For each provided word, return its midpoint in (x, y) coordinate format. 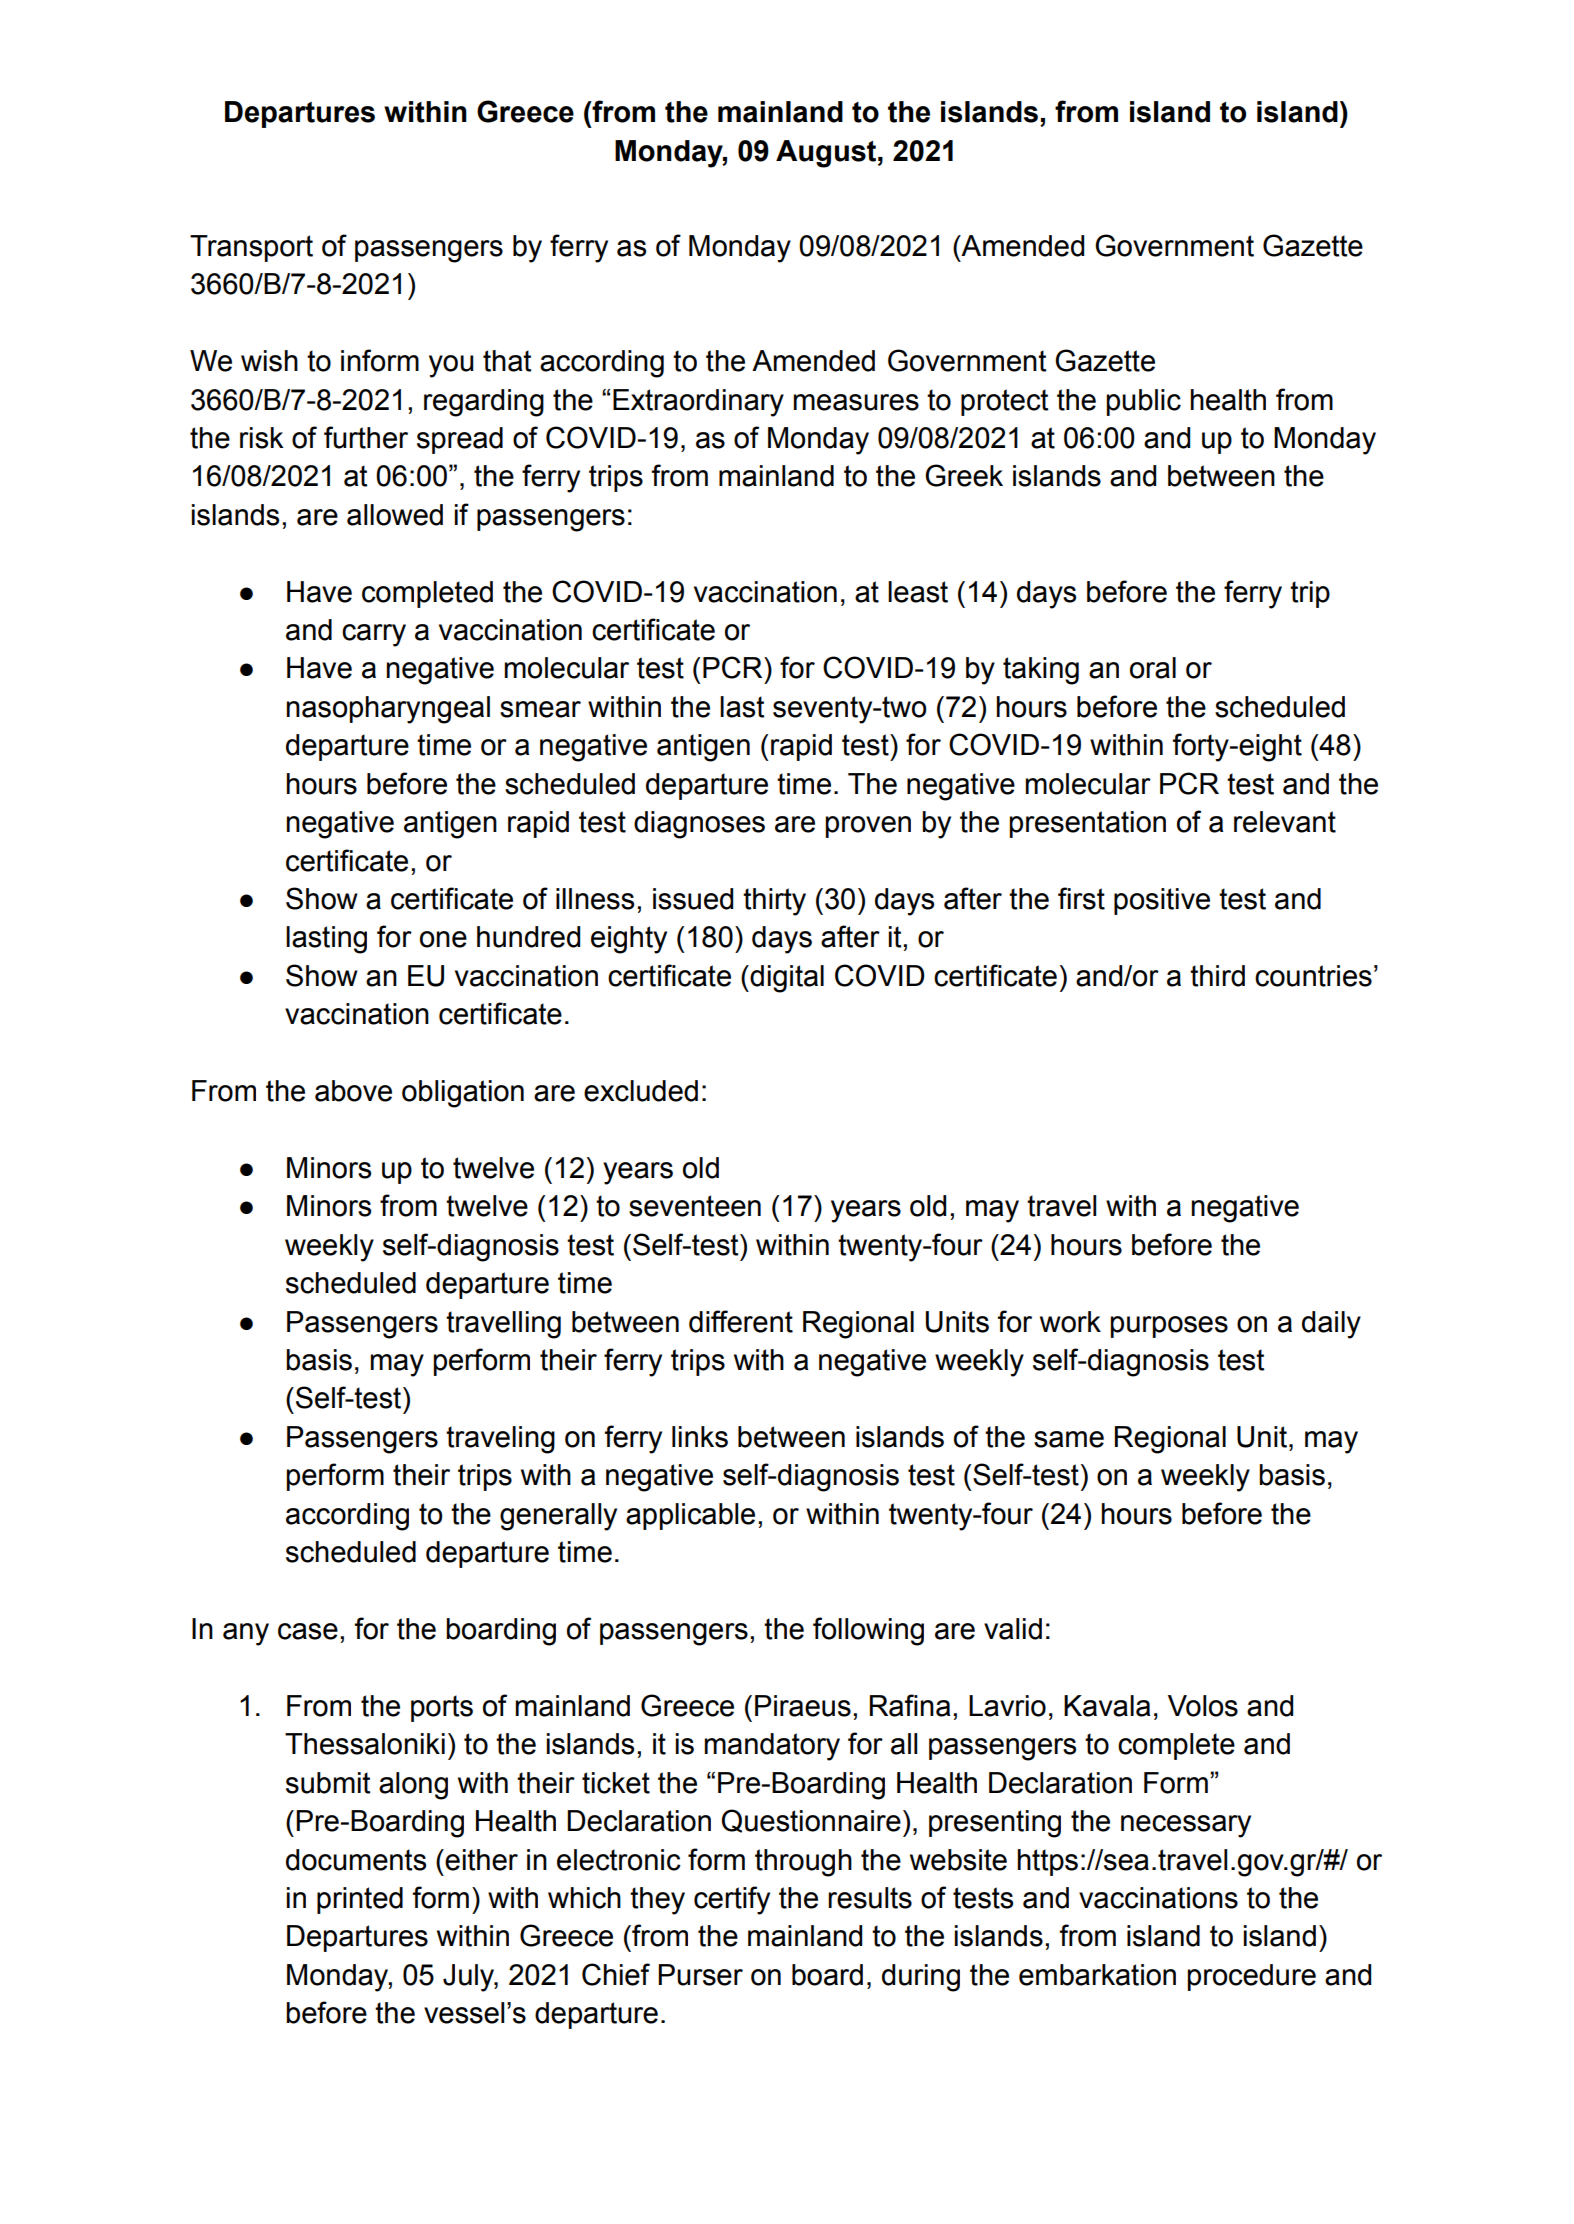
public (1143, 402)
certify (732, 1900)
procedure (1251, 1977)
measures (856, 402)
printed (360, 1900)
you (451, 366)
